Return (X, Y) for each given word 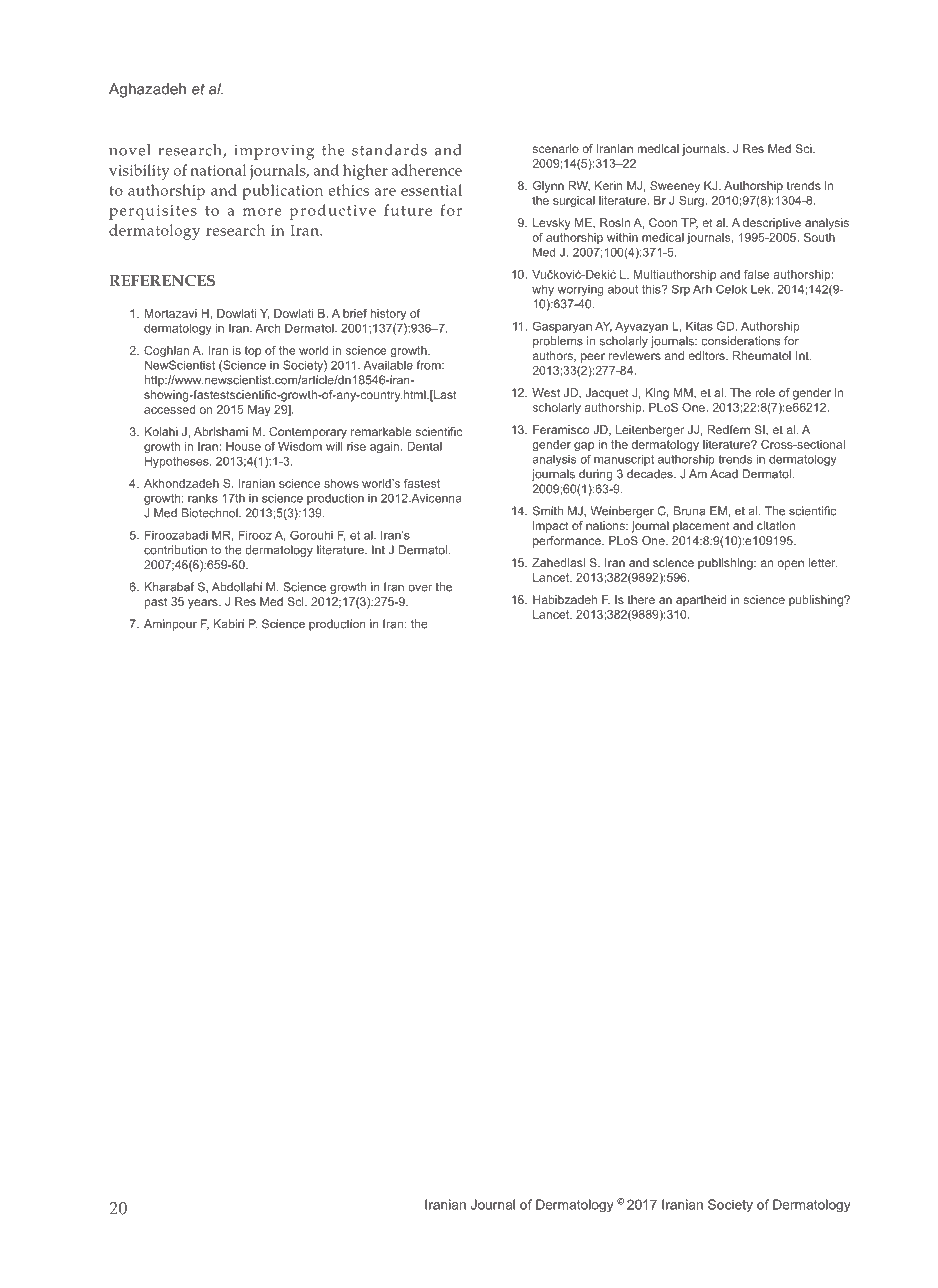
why (543, 290)
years (204, 604)
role (765, 392)
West (546, 392)
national (218, 170)
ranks (203, 498)
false (757, 274)
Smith (548, 511)
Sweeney (675, 187)
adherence (427, 170)
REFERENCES (162, 281)
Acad (724, 474)
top (253, 351)
